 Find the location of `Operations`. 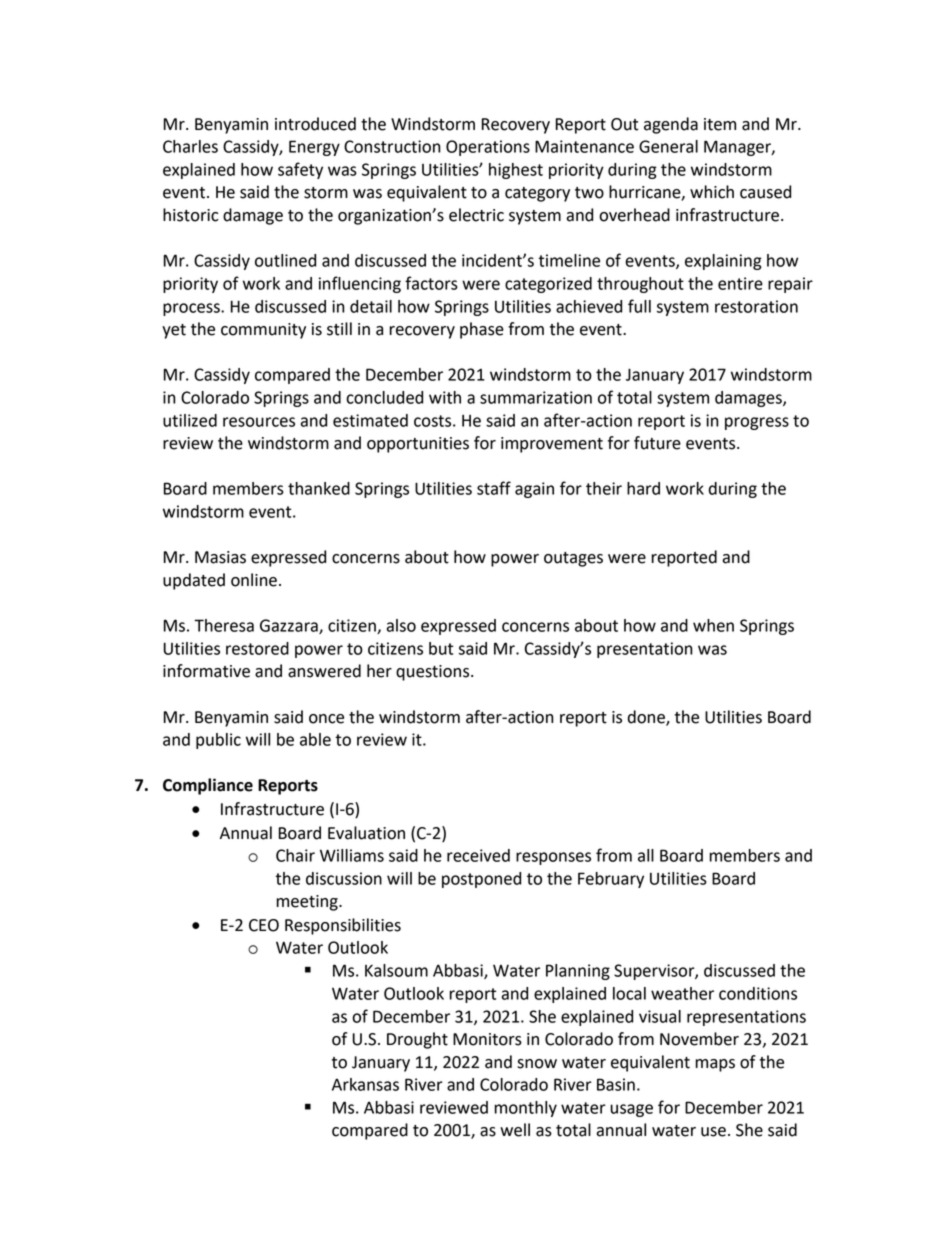

Operations is located at coordinates (488, 148).
